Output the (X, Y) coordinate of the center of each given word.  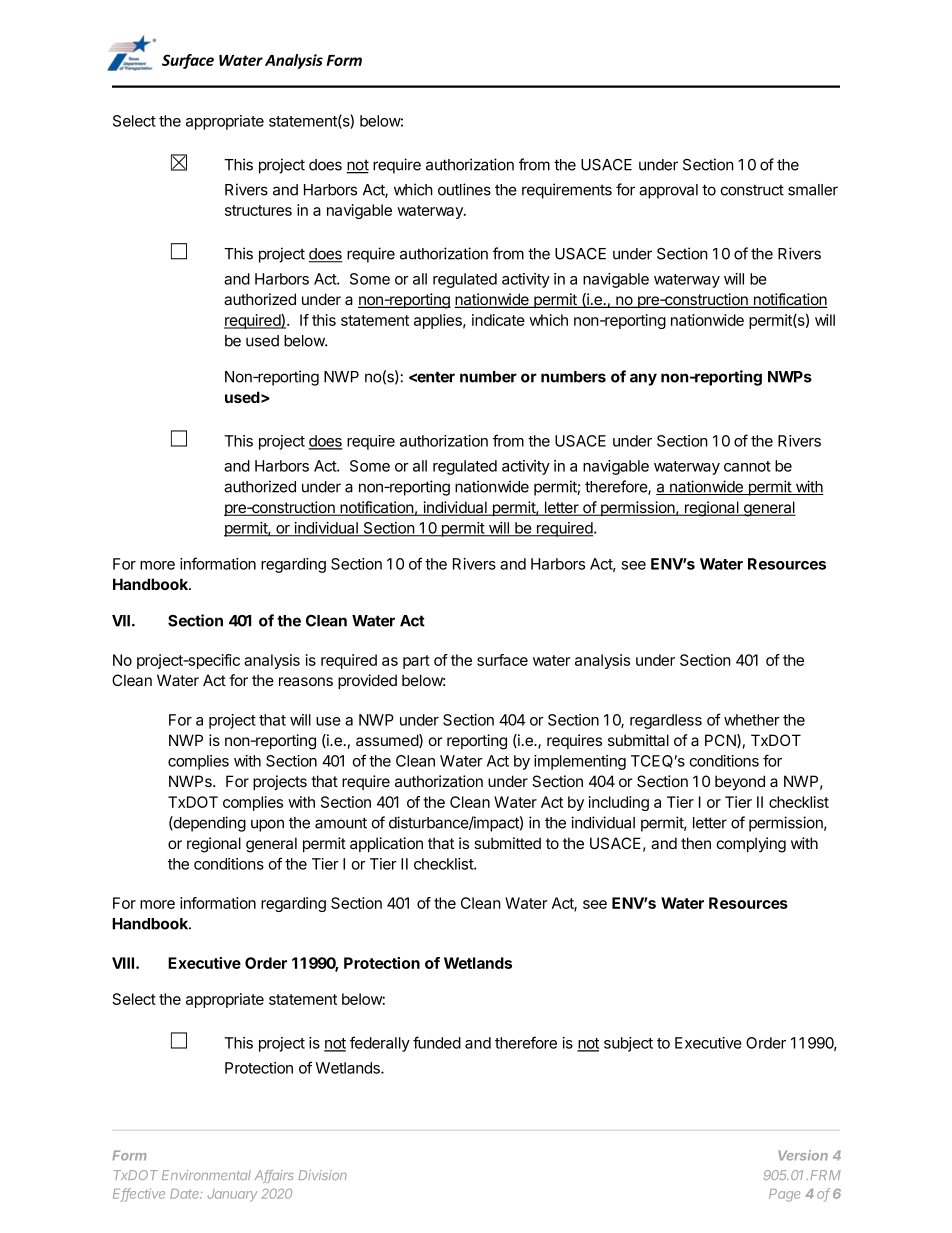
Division (323, 1175)
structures (258, 210)
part (416, 662)
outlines (464, 189)
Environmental (206, 1175)
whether (752, 720)
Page (784, 1195)
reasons (306, 681)
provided (367, 681)
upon (267, 825)
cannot (747, 466)
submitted (507, 843)
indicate (498, 320)
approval (668, 191)
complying (751, 845)
